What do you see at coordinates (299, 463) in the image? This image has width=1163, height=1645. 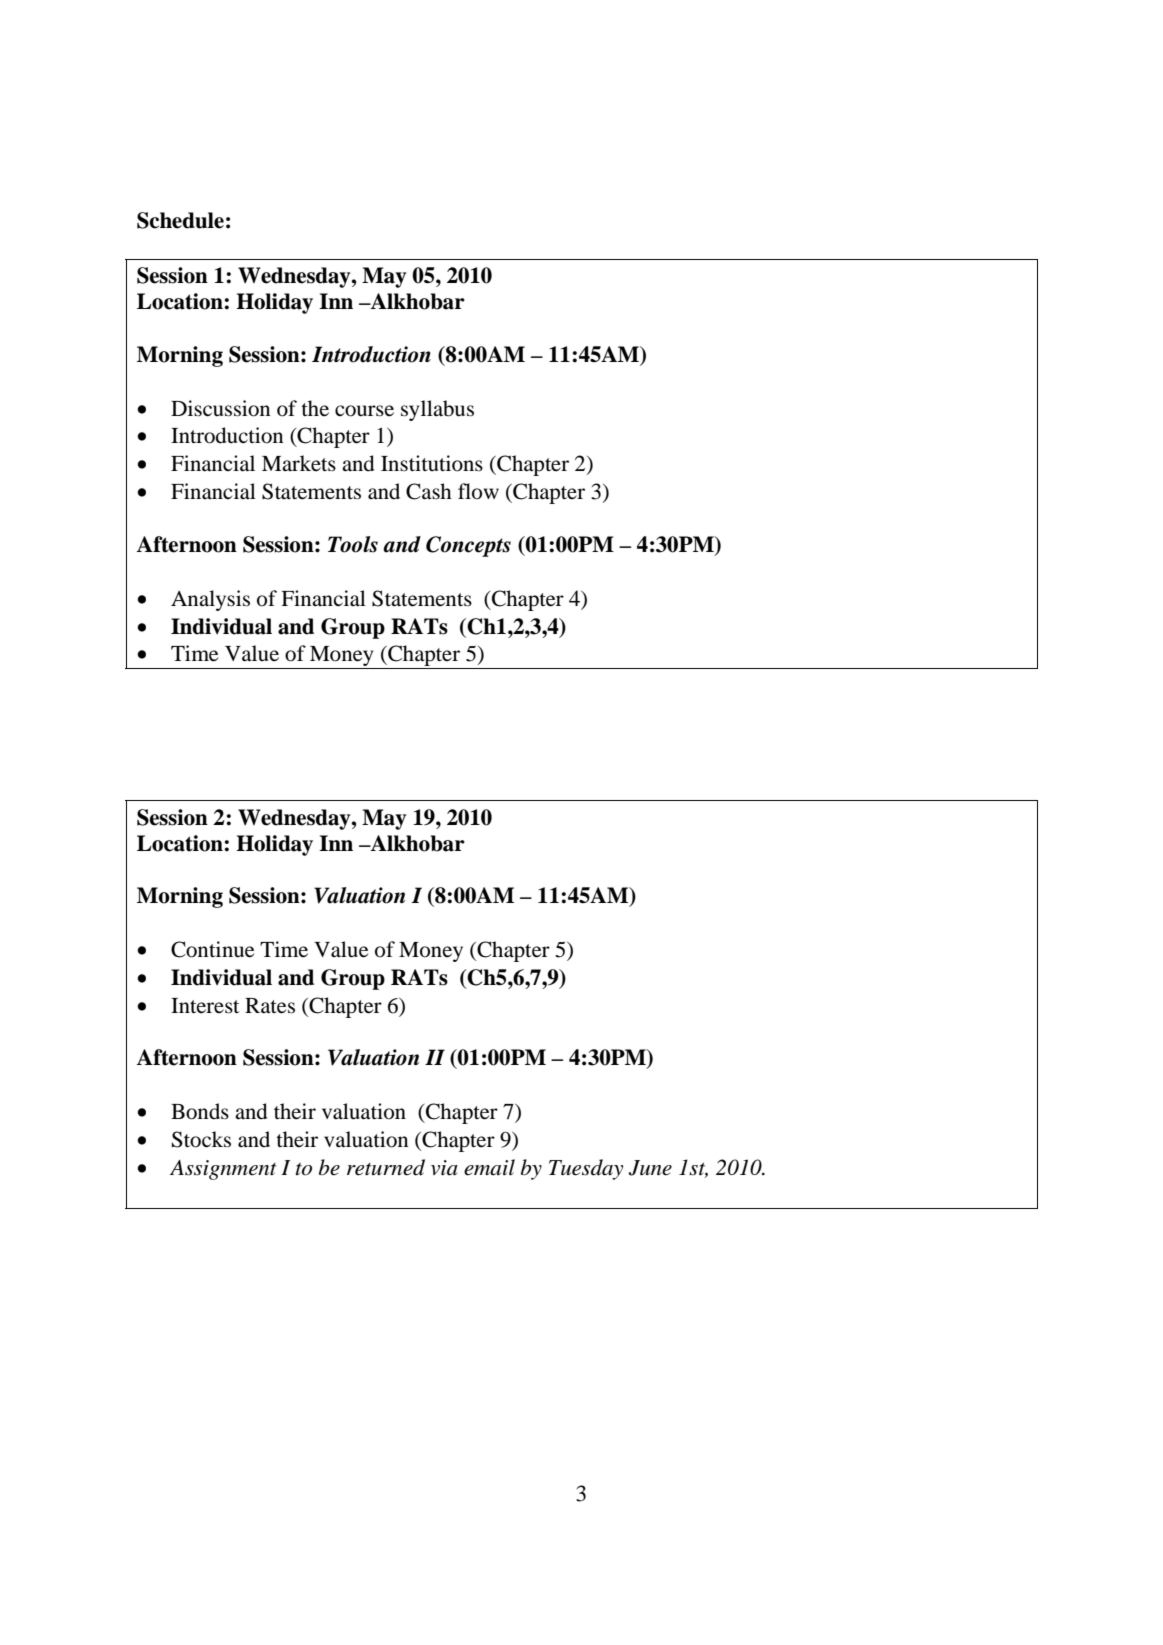 I see `Markets` at bounding box center [299, 463].
